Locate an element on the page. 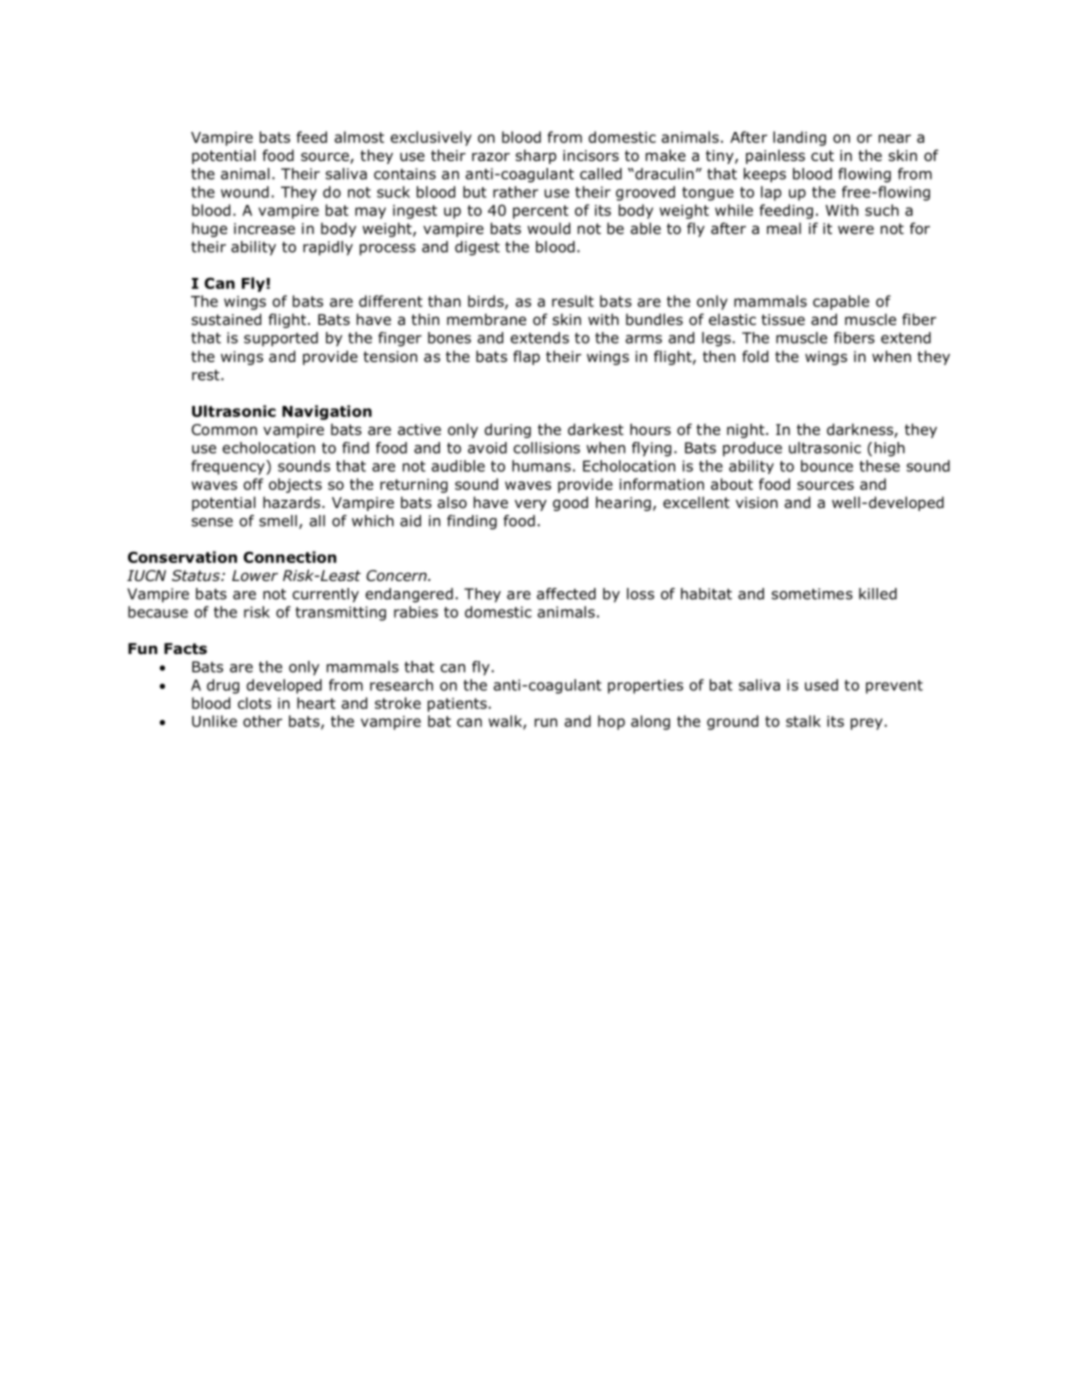  cut is located at coordinates (822, 155).
